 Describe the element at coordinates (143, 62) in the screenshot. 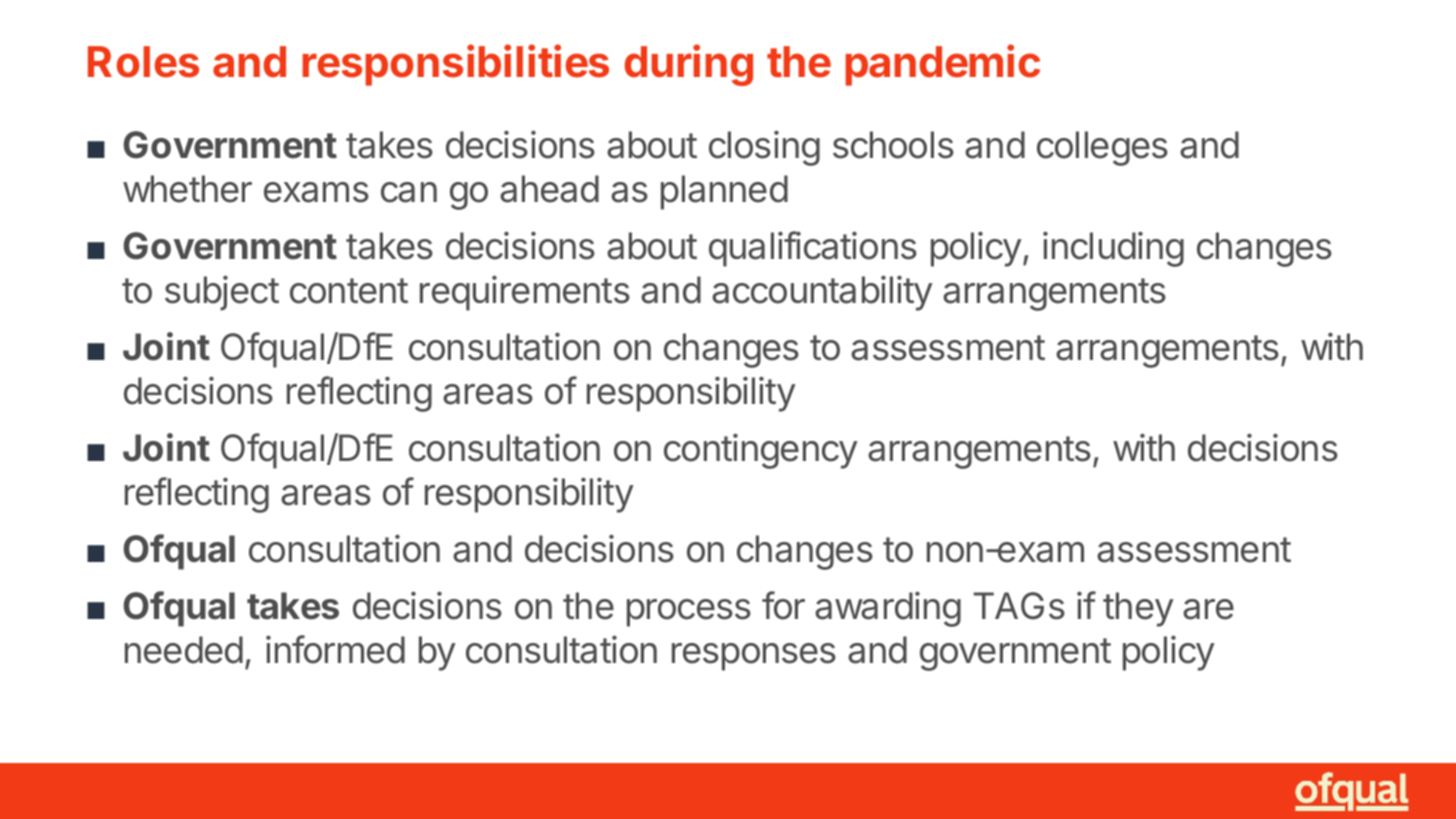

I see `Roles` at that location.
